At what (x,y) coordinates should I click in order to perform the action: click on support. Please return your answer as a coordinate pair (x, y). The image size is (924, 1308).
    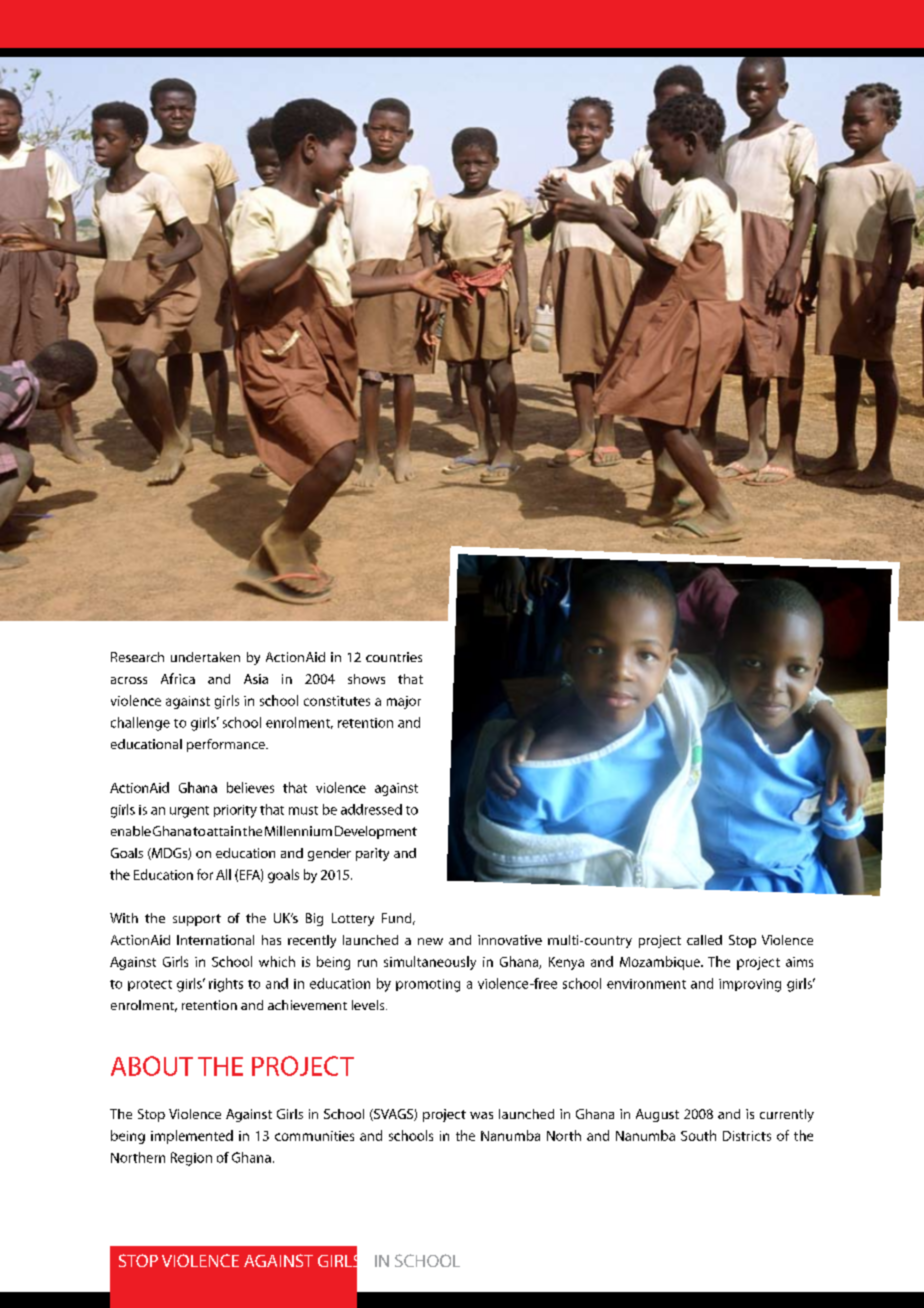
    Looking at the image, I should click on (197, 920).
